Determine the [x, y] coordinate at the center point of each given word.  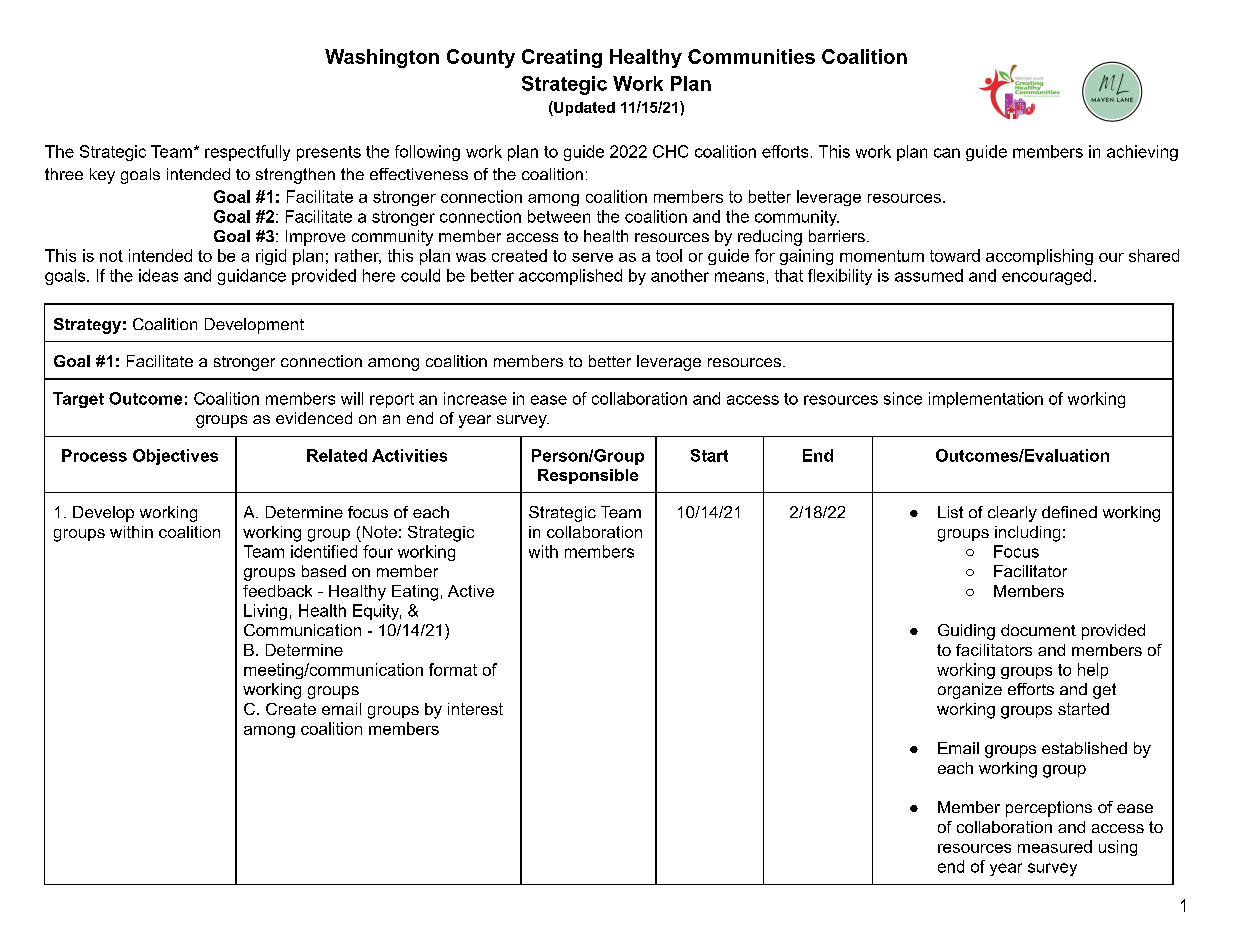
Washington [382, 58]
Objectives [175, 457]
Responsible [588, 476]
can [947, 153]
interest [475, 709]
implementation [986, 400]
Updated [583, 108]
